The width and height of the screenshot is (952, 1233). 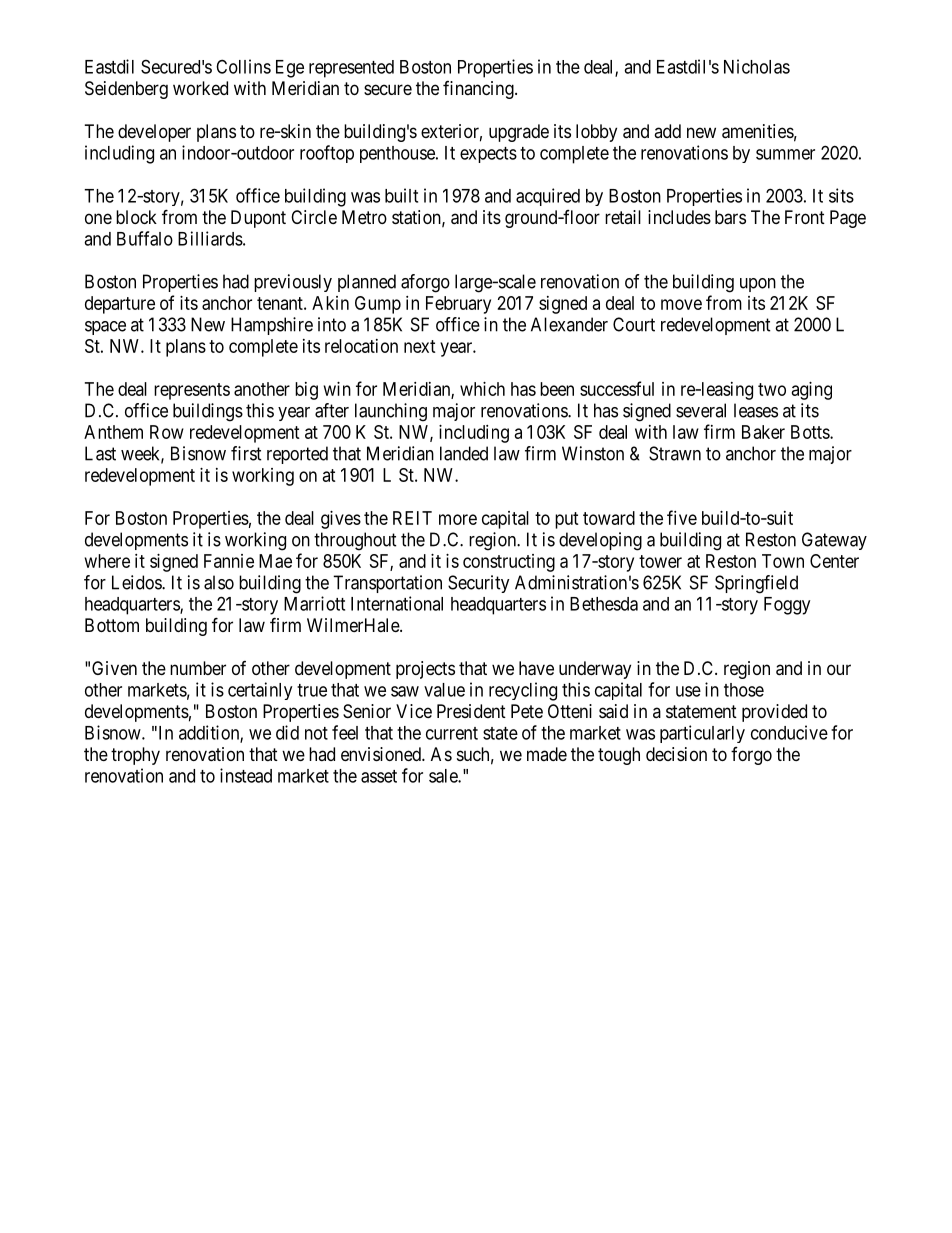 I want to click on more, so click(x=458, y=519).
